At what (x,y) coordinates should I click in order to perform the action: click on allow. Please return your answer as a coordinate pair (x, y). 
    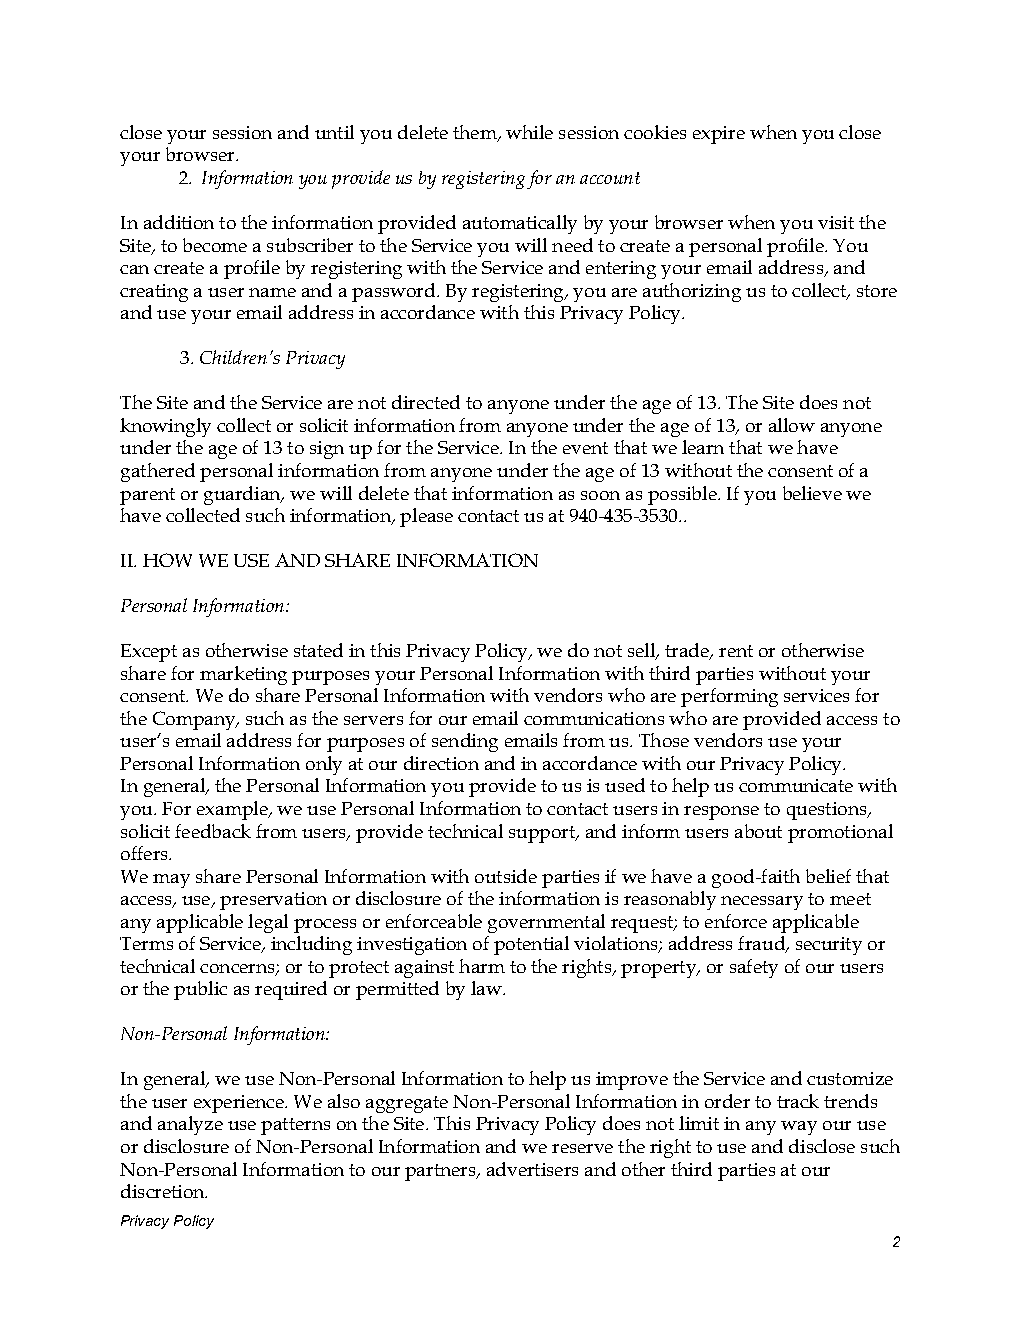
    Looking at the image, I should click on (792, 425).
